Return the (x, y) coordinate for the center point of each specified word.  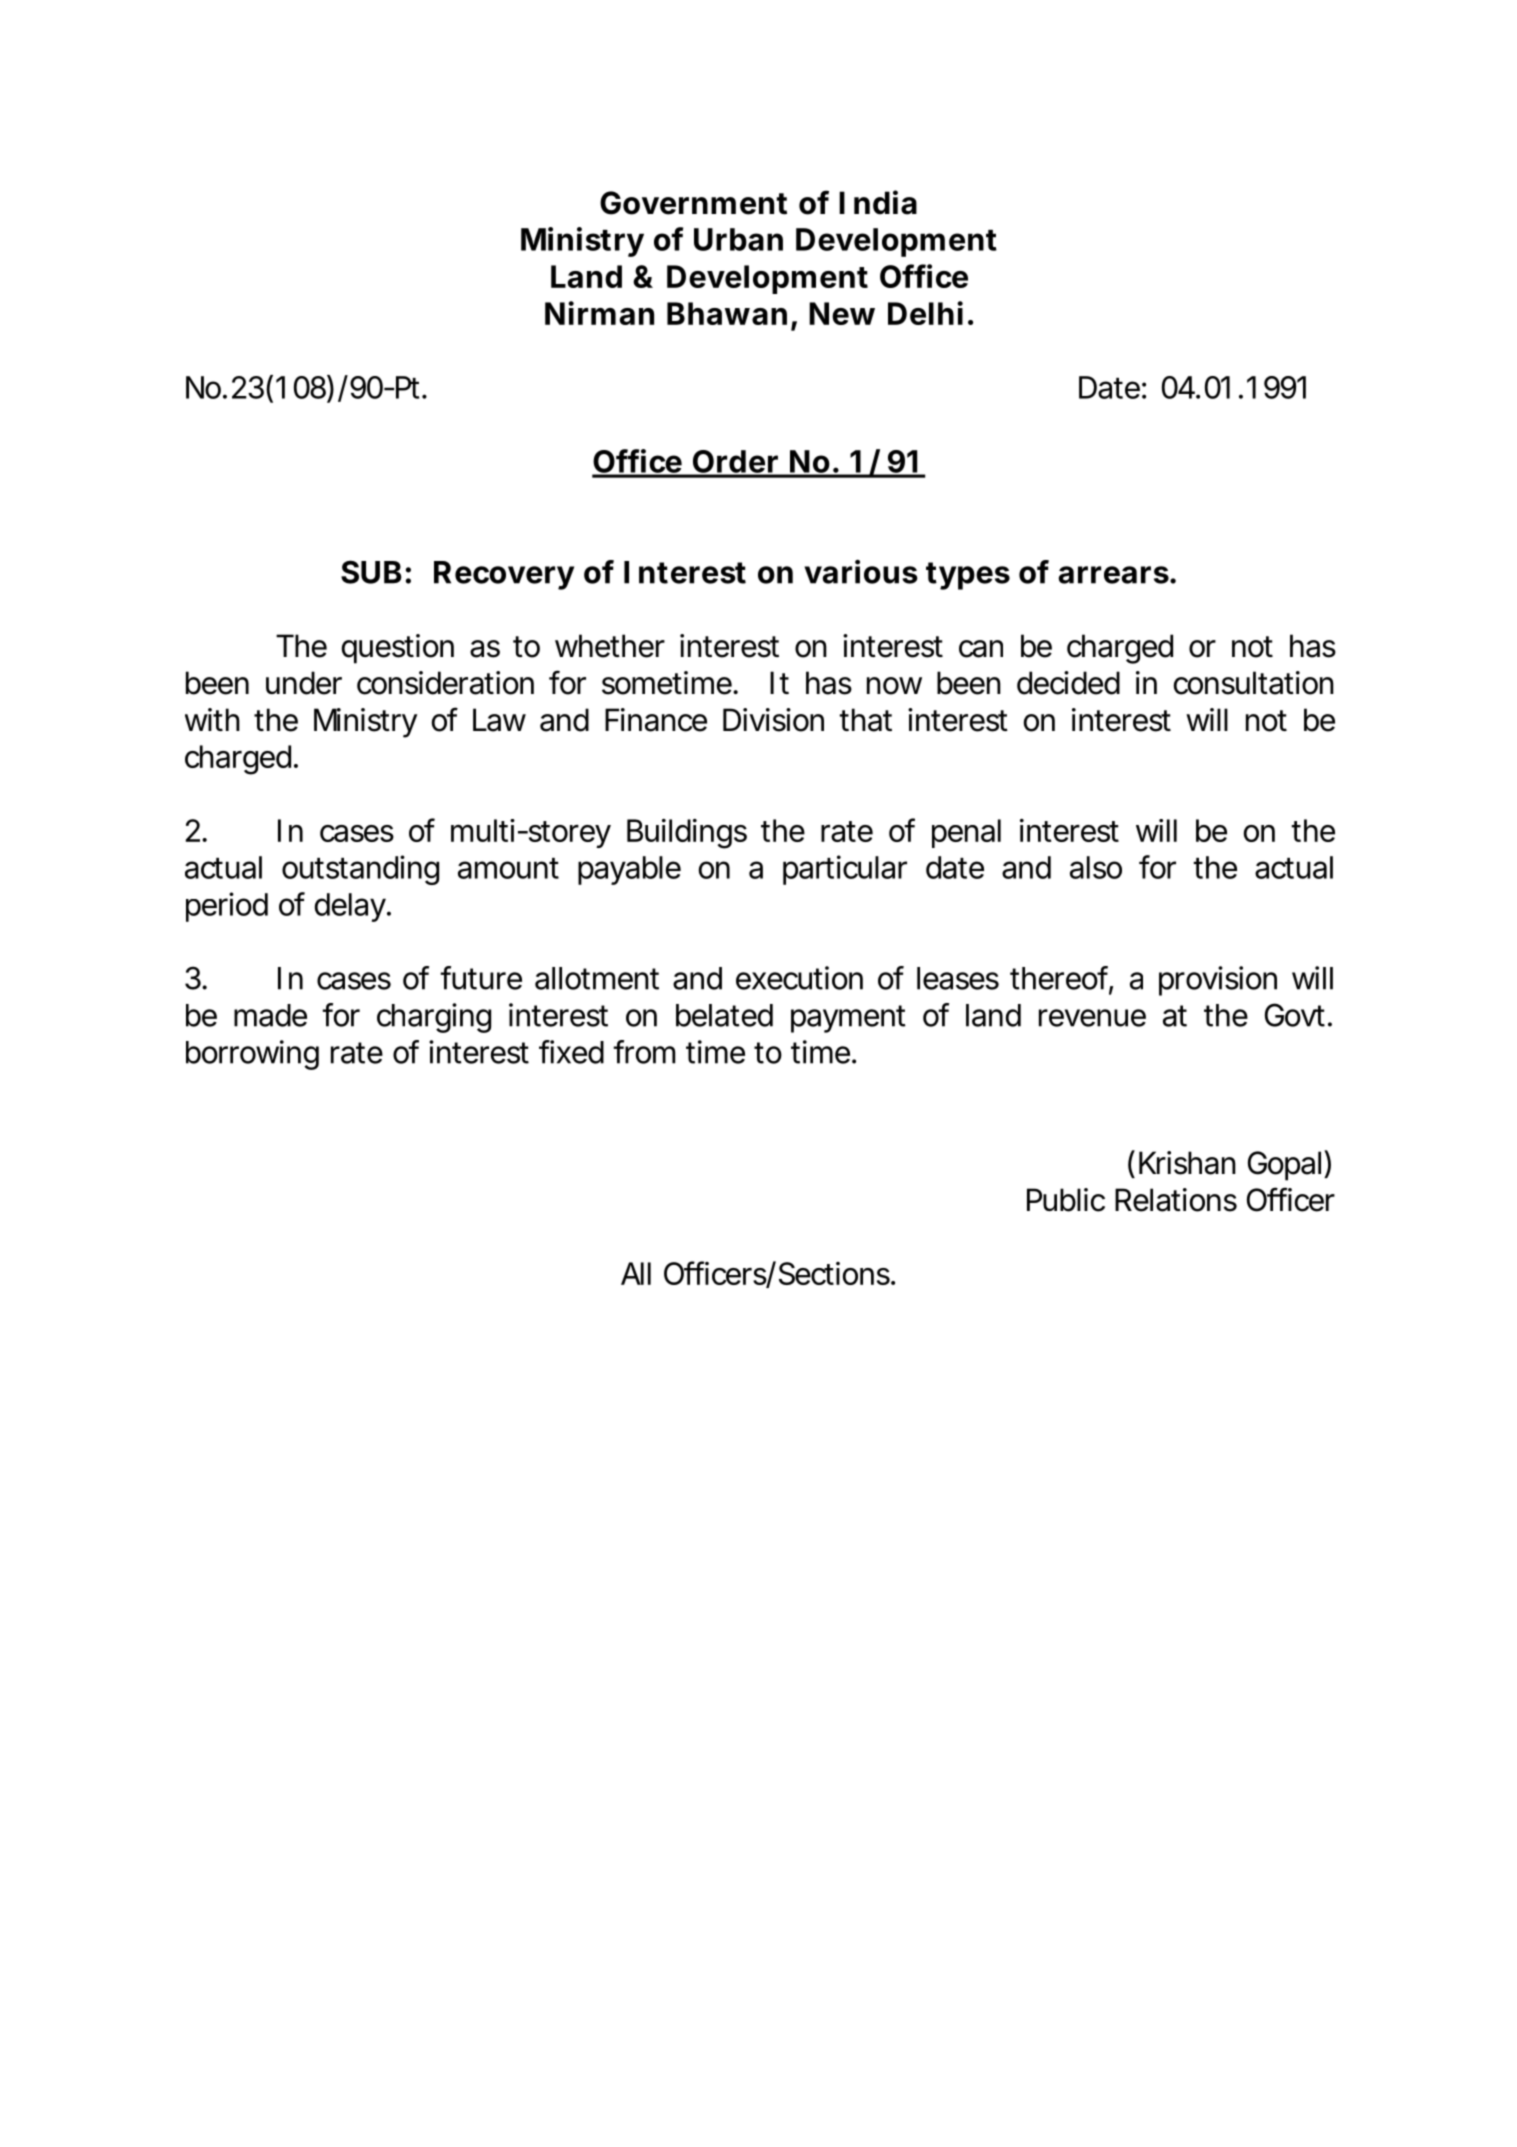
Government (693, 203)
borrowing (252, 1055)
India (878, 202)
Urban (738, 239)
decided (1068, 683)
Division (773, 720)
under (304, 683)
